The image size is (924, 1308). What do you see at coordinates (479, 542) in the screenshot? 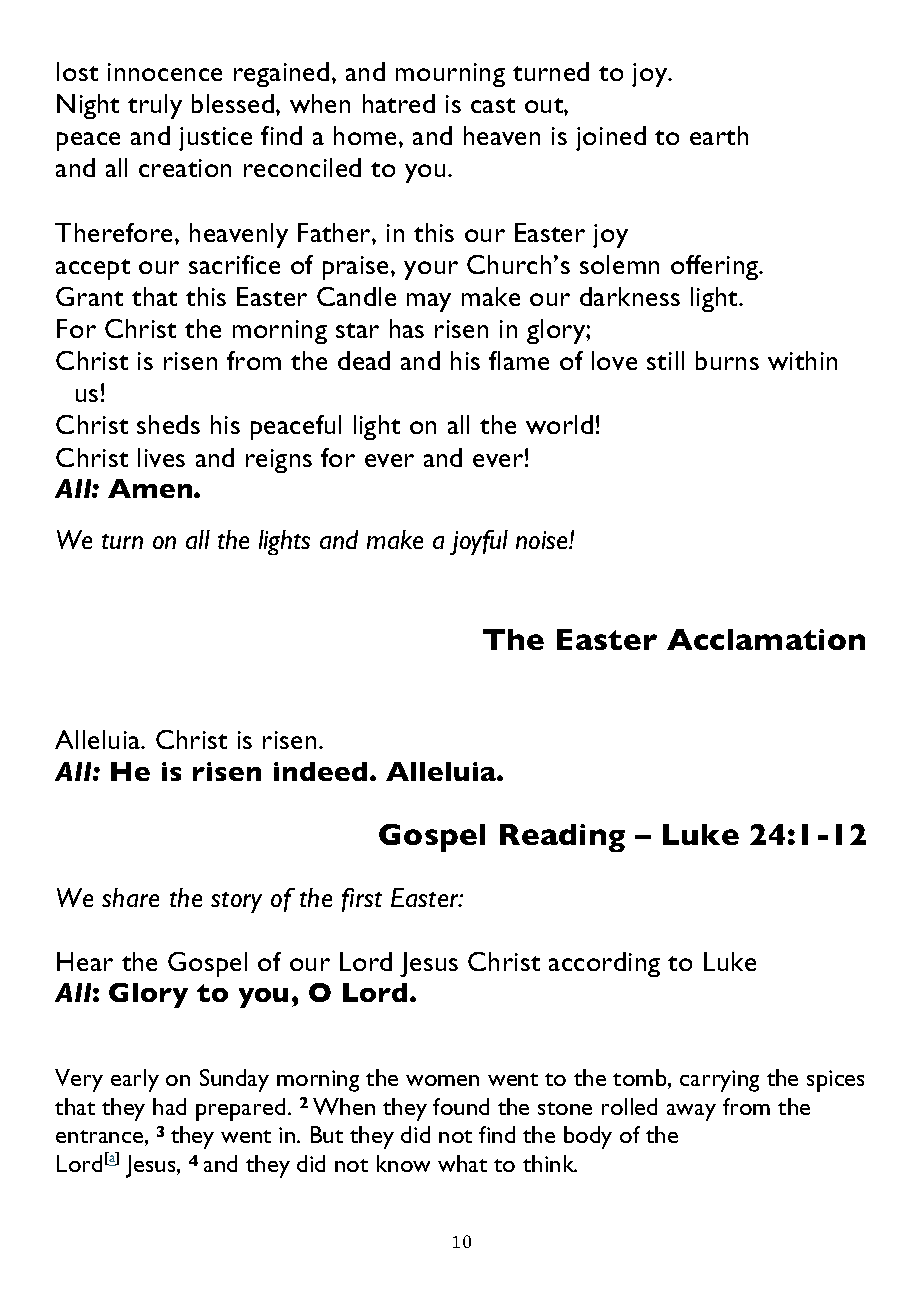
I see `joyful` at bounding box center [479, 542].
